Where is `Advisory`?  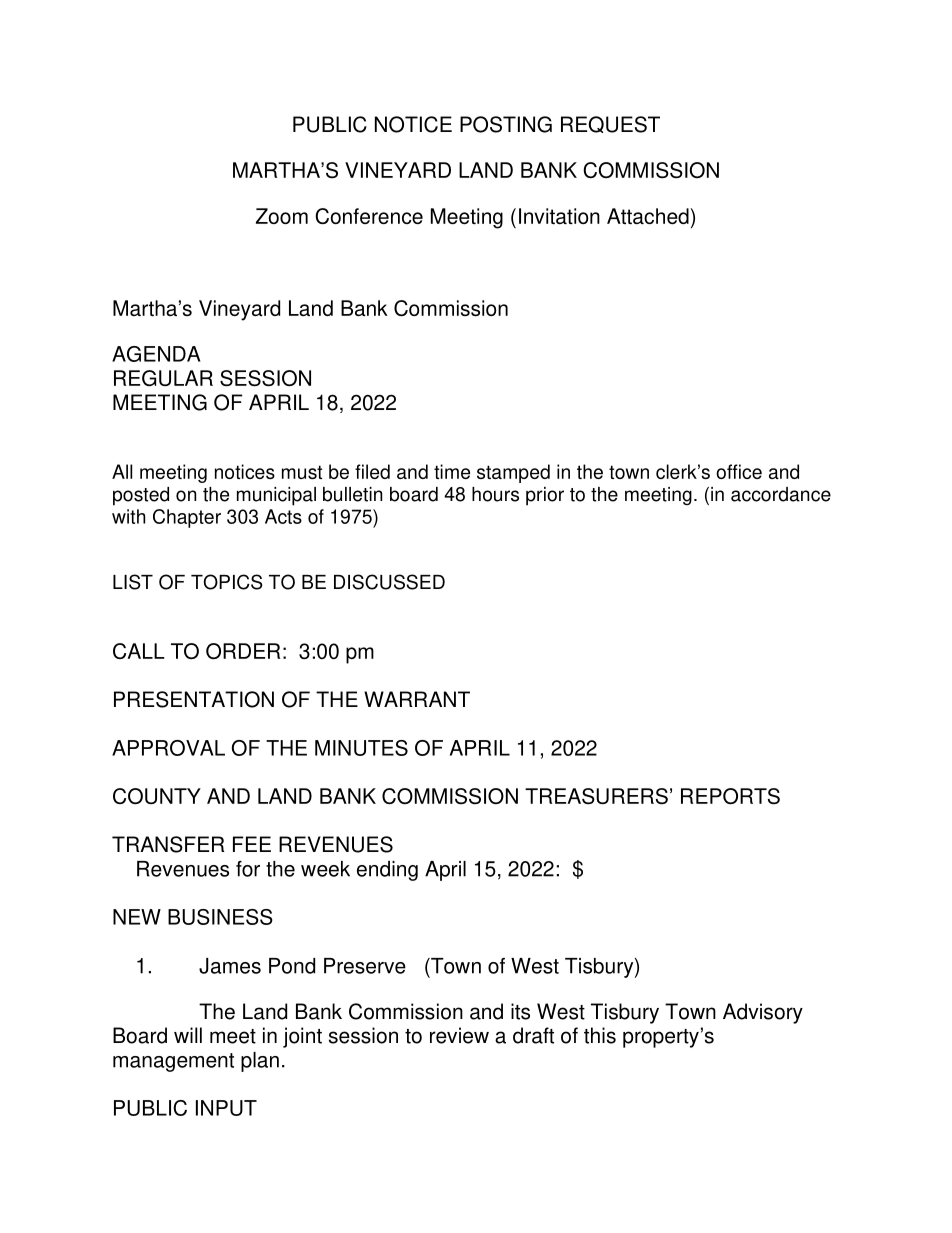 Advisory is located at coordinates (763, 1013).
